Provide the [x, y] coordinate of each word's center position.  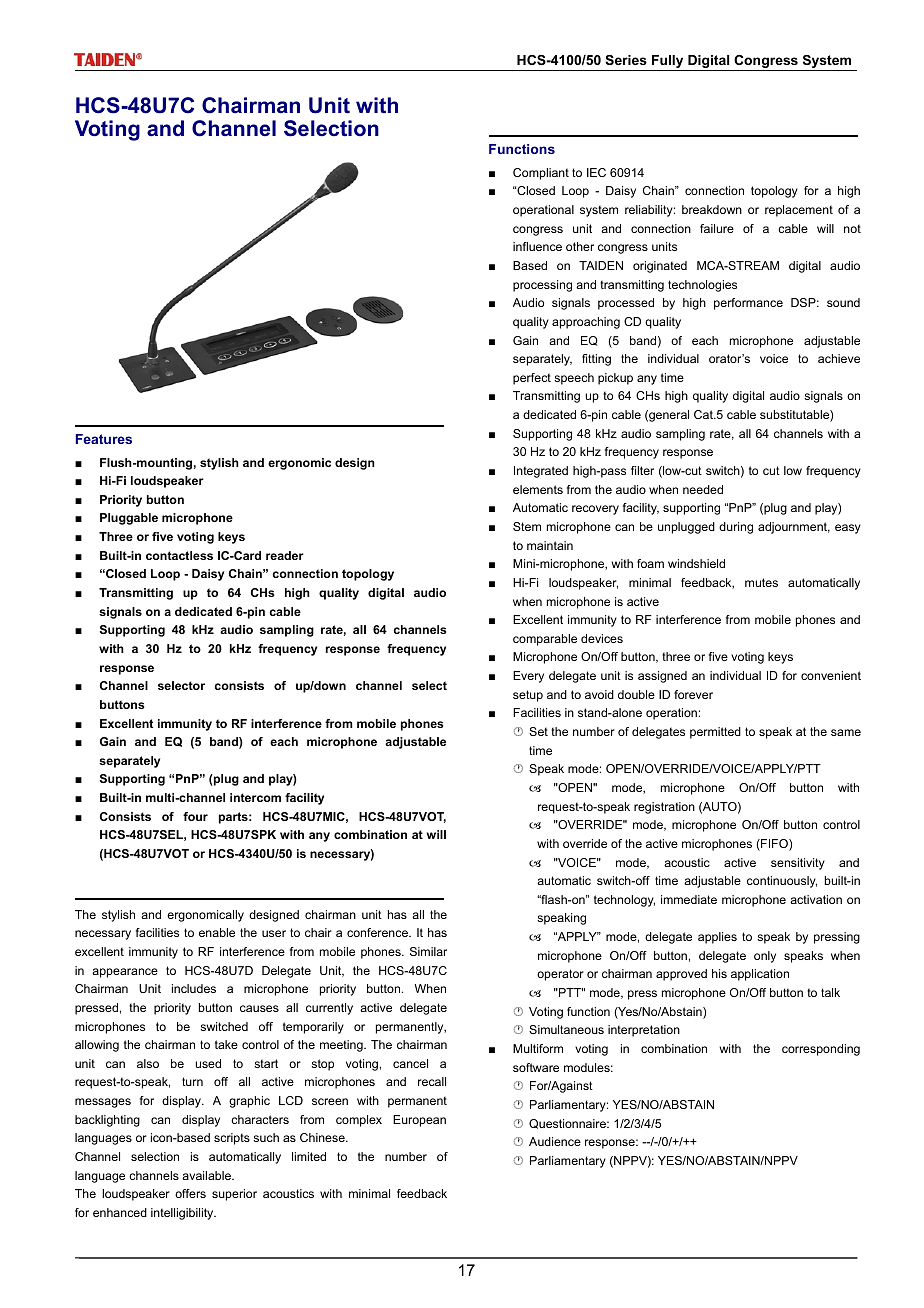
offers [190, 1193]
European [419, 1121]
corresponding [821, 1050]
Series [626, 60]
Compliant [541, 174]
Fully [668, 63]
